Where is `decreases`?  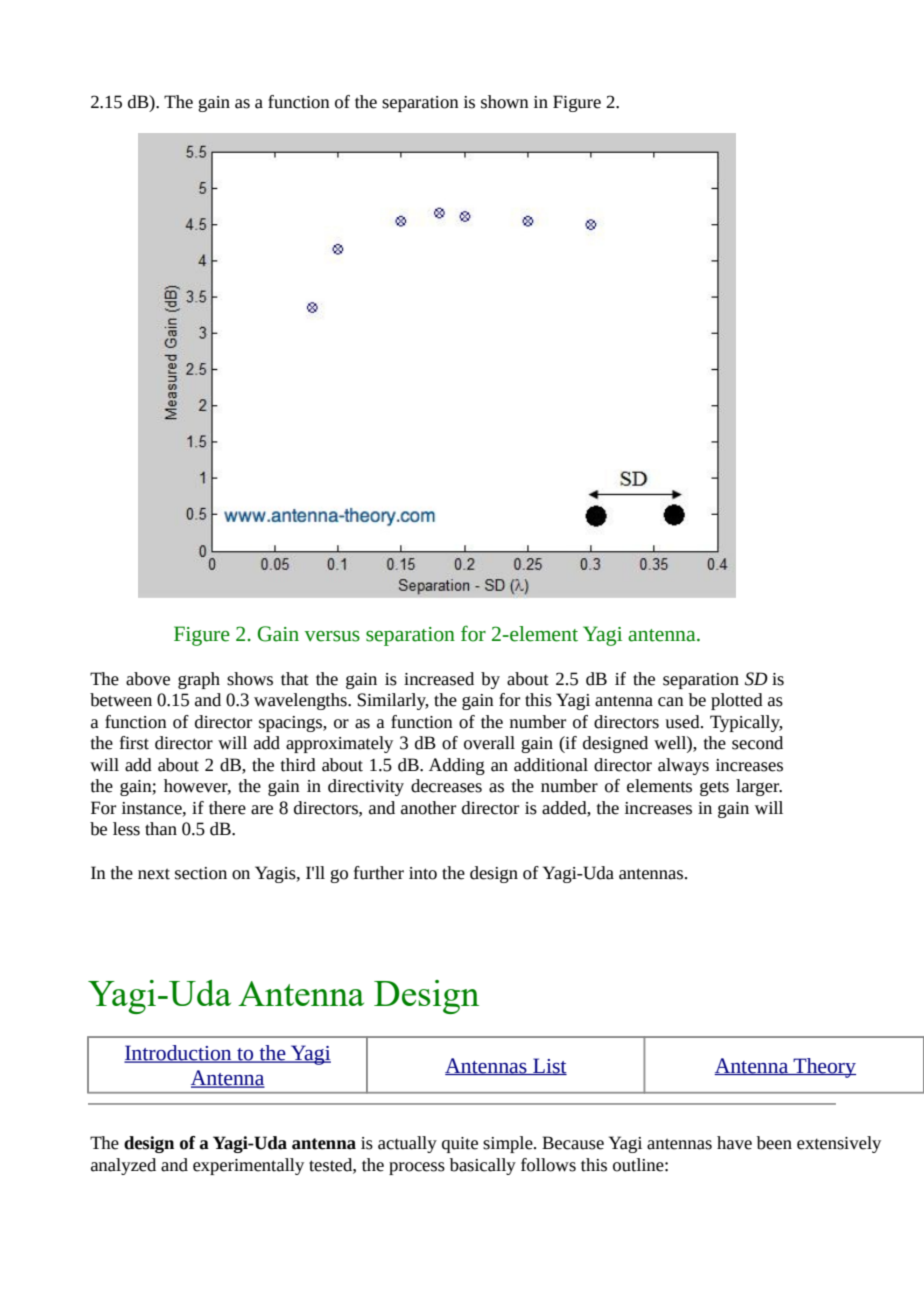
decreases is located at coordinates (446, 786).
